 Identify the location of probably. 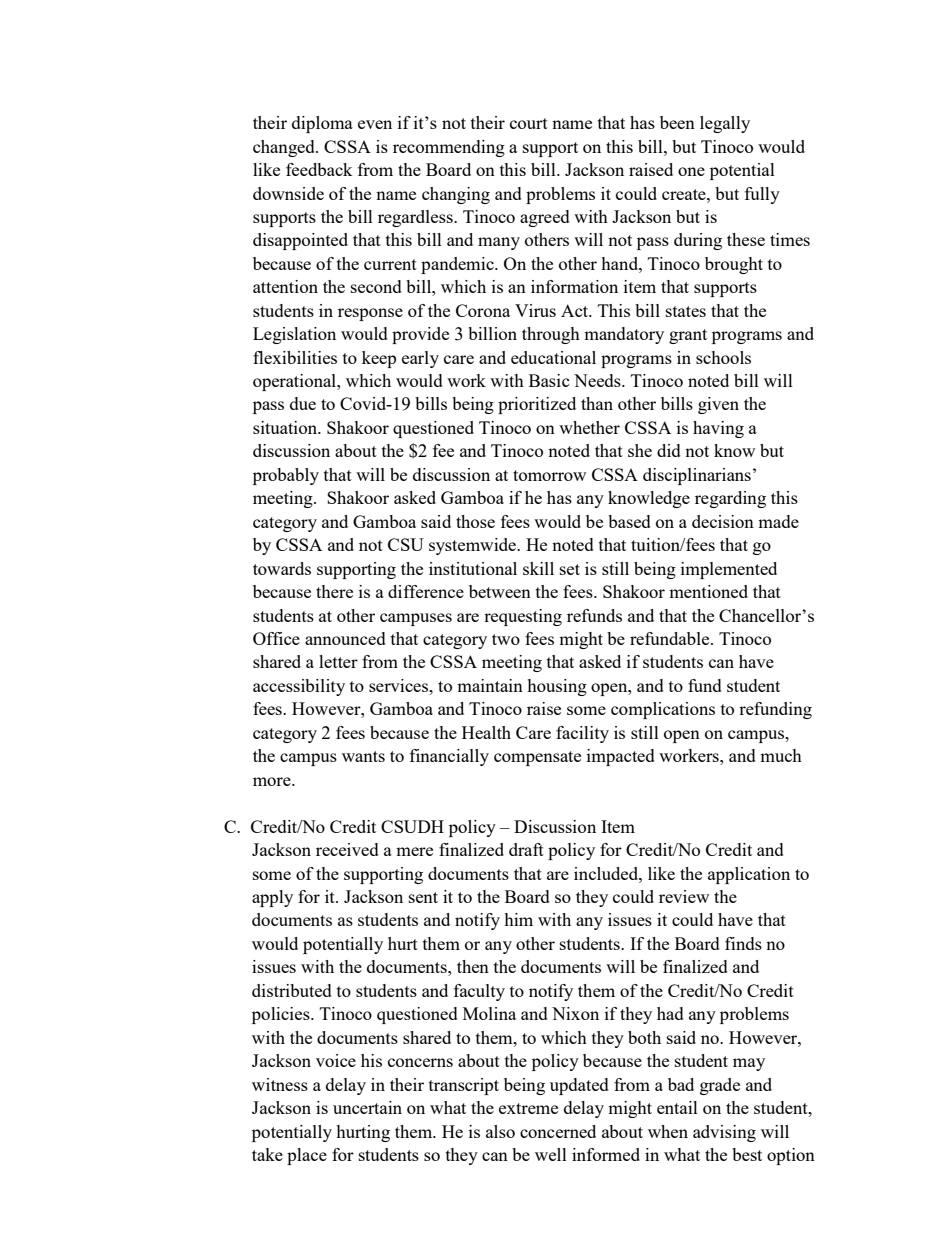
(286, 476).
